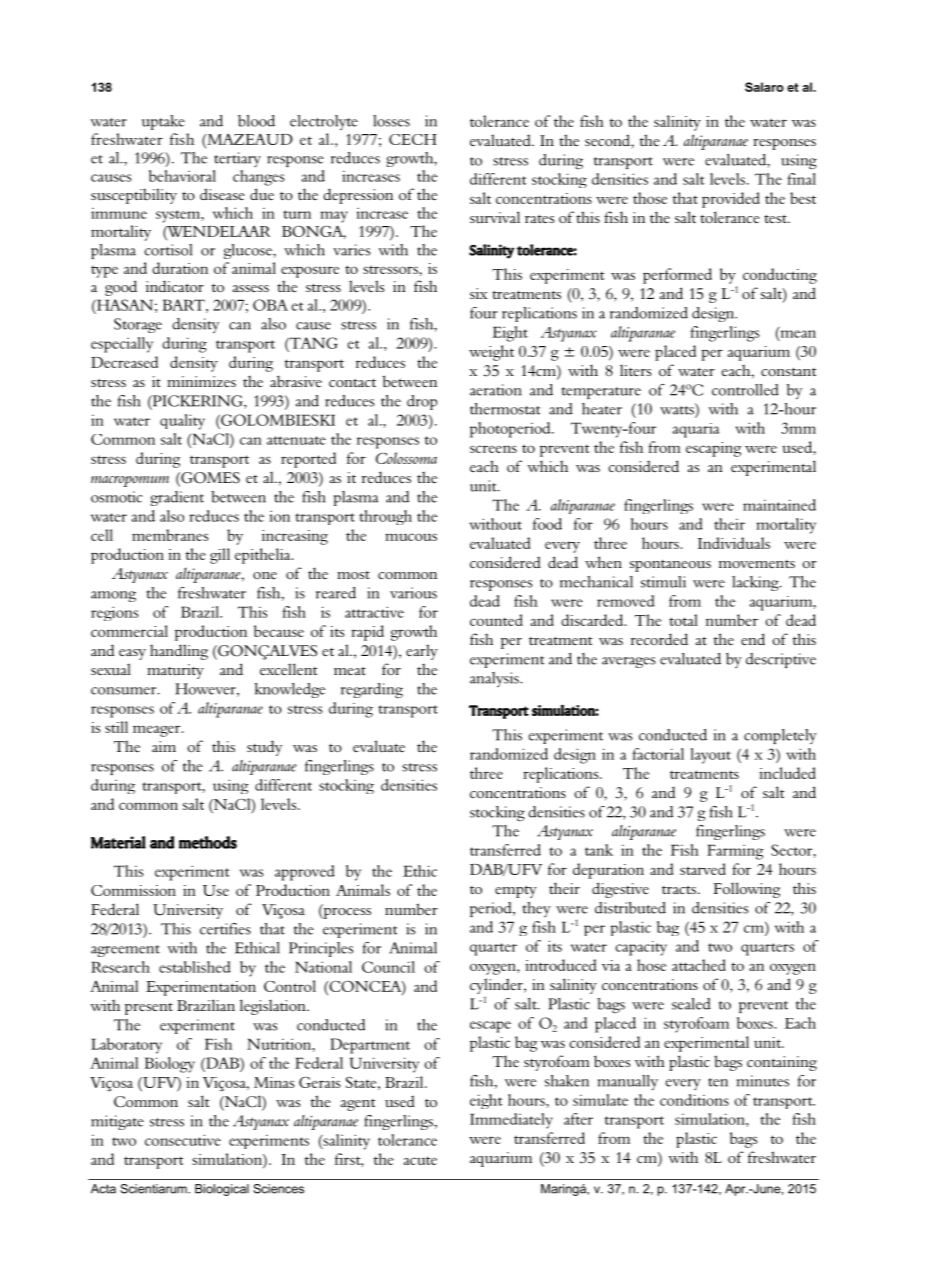 The height and width of the screenshot is (1271, 952). Describe the element at coordinates (420, 1160) in the screenshot. I see `acute` at that location.
